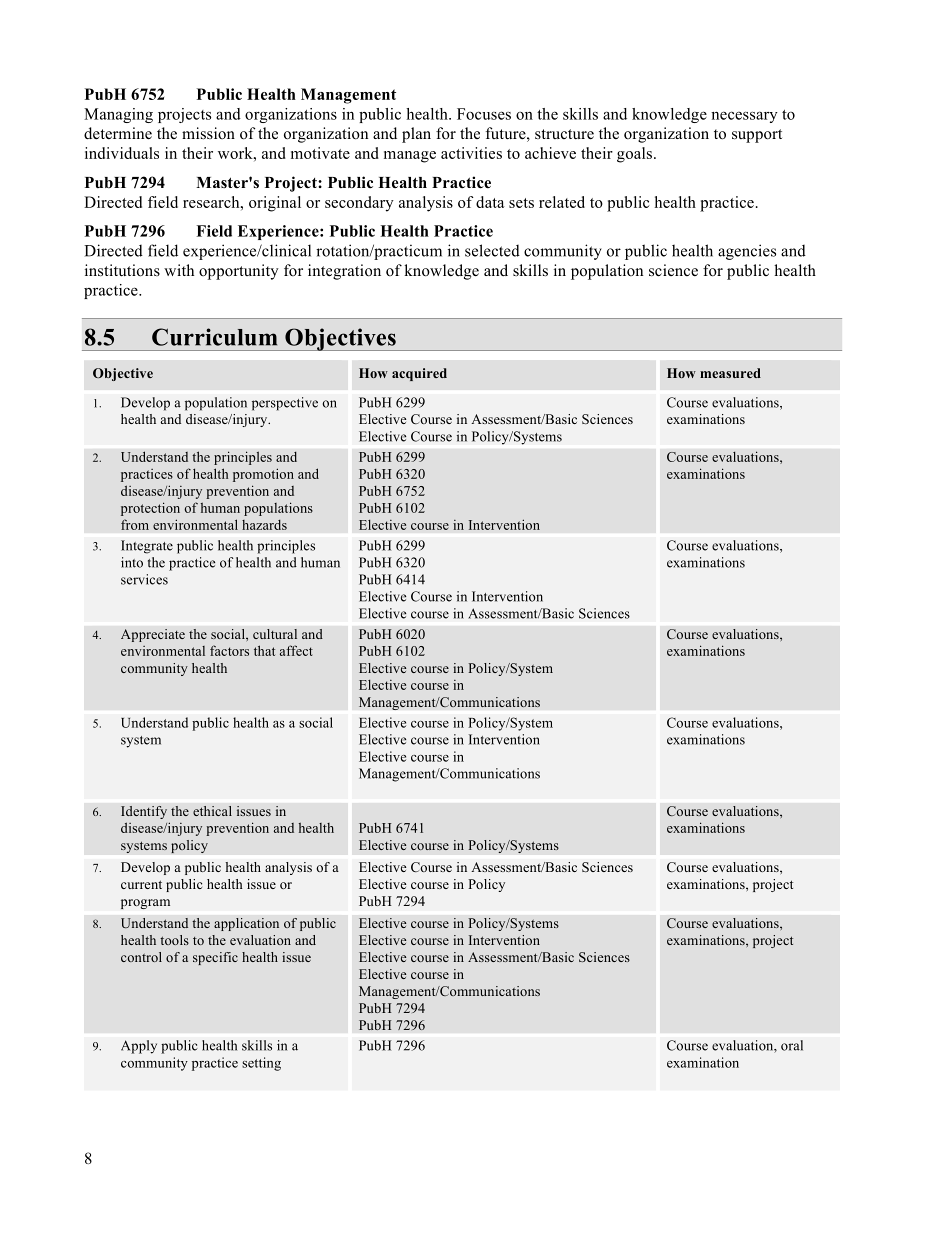 The height and width of the page is (1233, 952). I want to click on support, so click(757, 136).
